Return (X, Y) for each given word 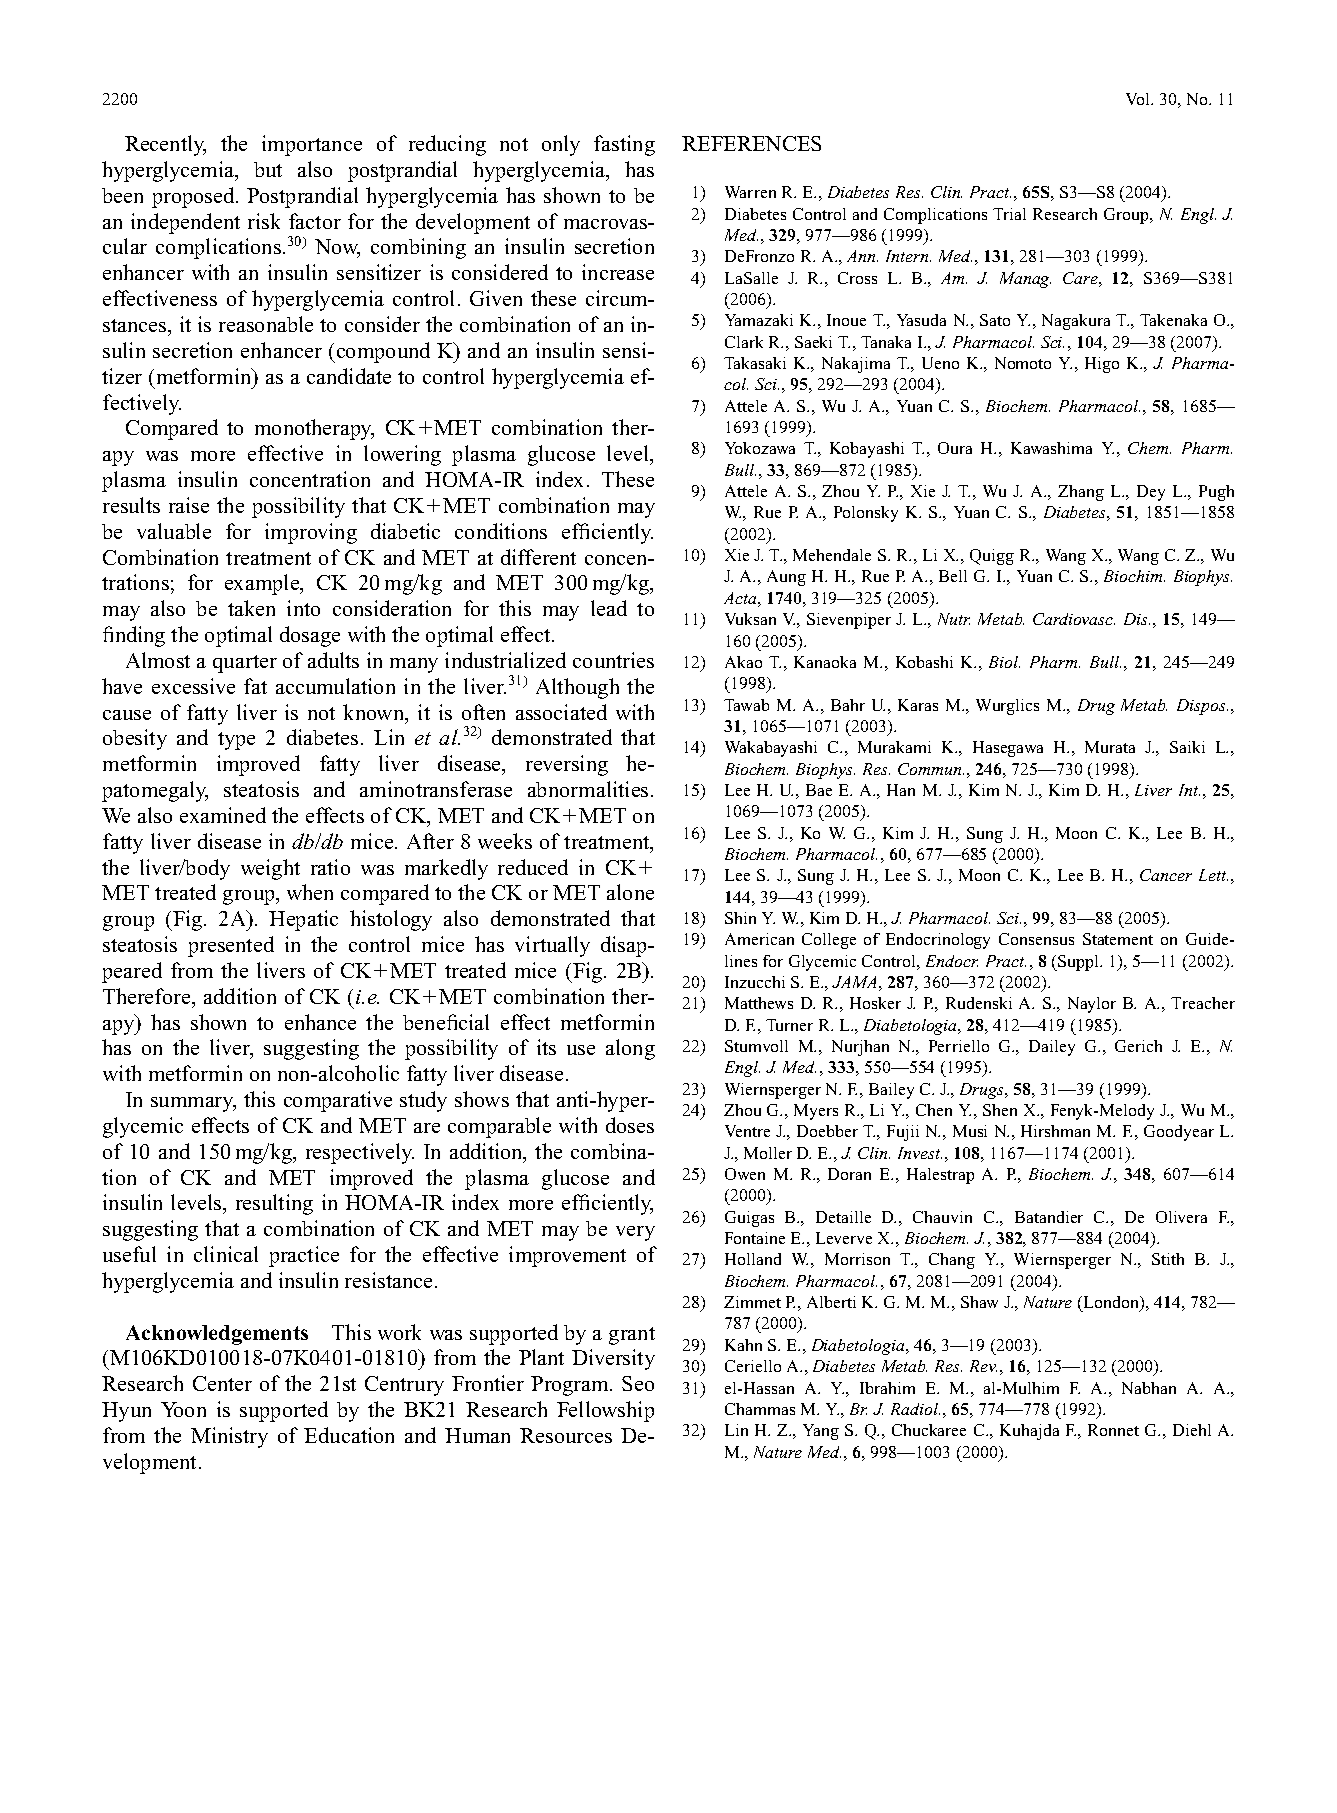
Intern (908, 256)
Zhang (1081, 493)
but (268, 169)
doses (630, 1125)
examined (223, 815)
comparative (338, 1101)
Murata (1110, 747)
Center (222, 1383)
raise (189, 505)
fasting (624, 145)
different (538, 557)
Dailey (1052, 1048)
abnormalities (588, 789)
